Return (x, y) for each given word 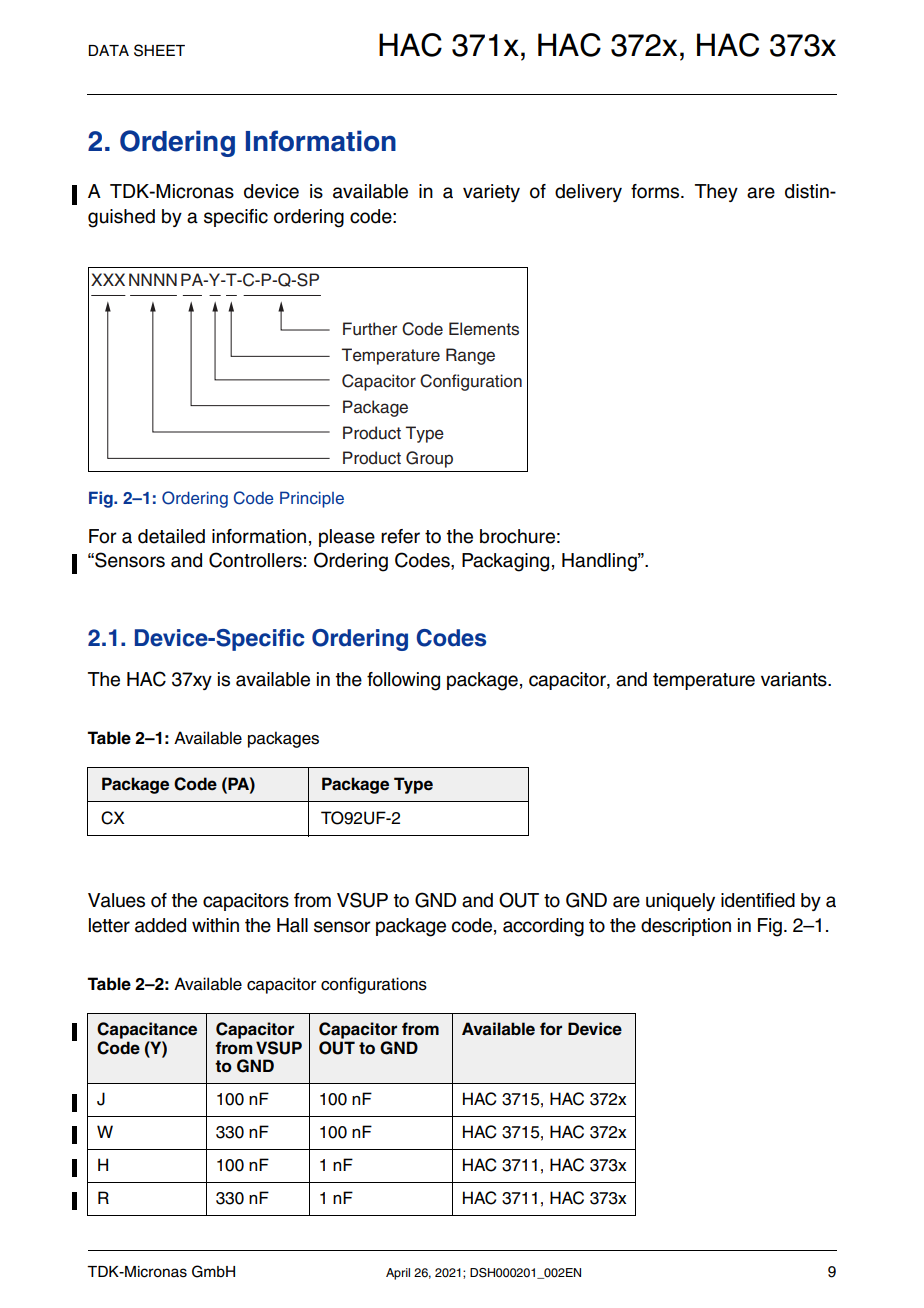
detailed (171, 536)
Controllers (255, 560)
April (398, 1274)
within (215, 925)
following (403, 681)
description (686, 927)
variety (491, 193)
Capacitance (147, 1030)
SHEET (159, 50)
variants (795, 679)
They (716, 193)
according (543, 927)
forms (656, 191)
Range (470, 356)
